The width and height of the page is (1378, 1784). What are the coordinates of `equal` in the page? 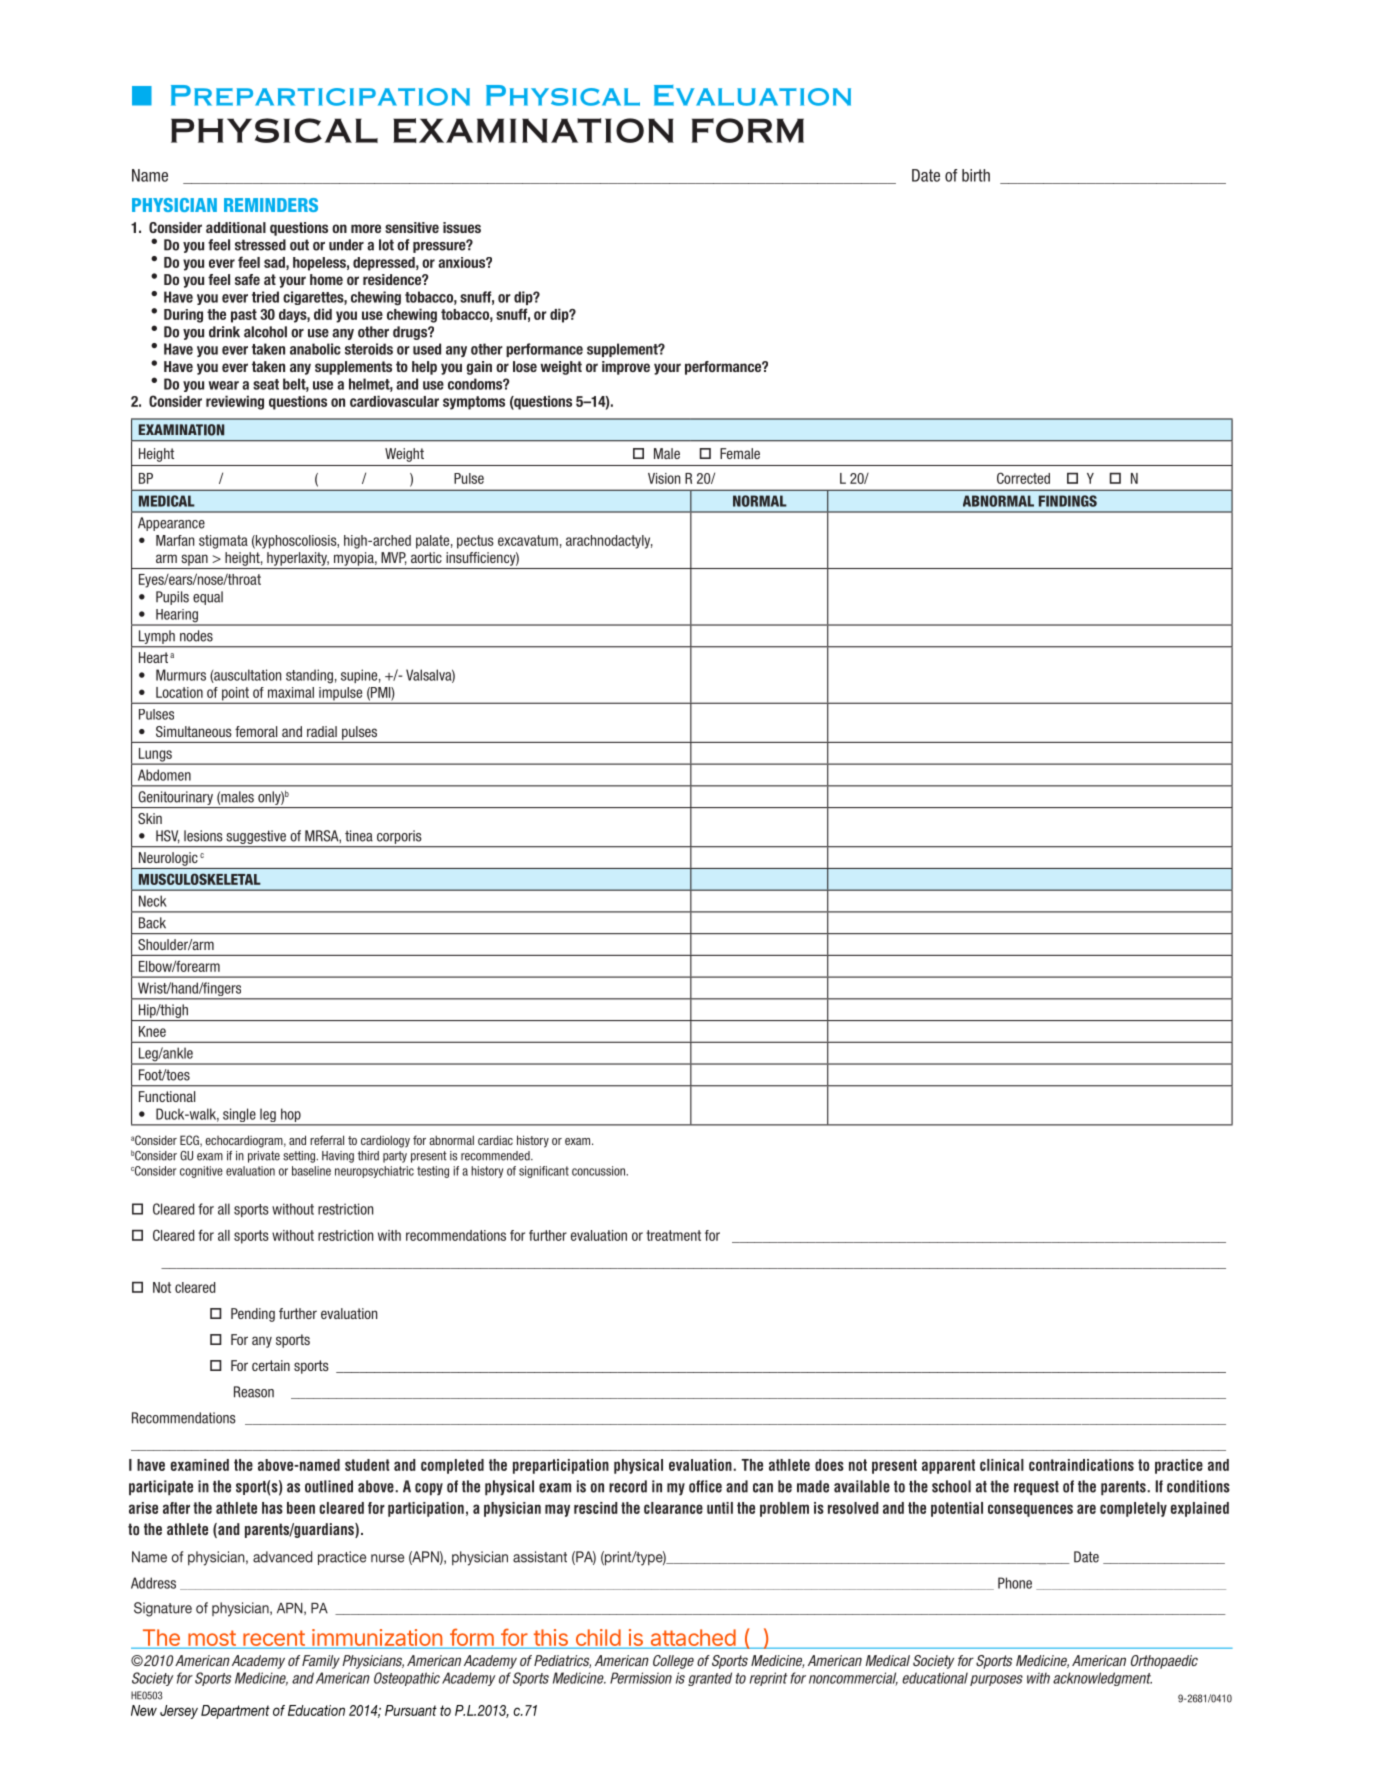 It's located at (208, 598).
